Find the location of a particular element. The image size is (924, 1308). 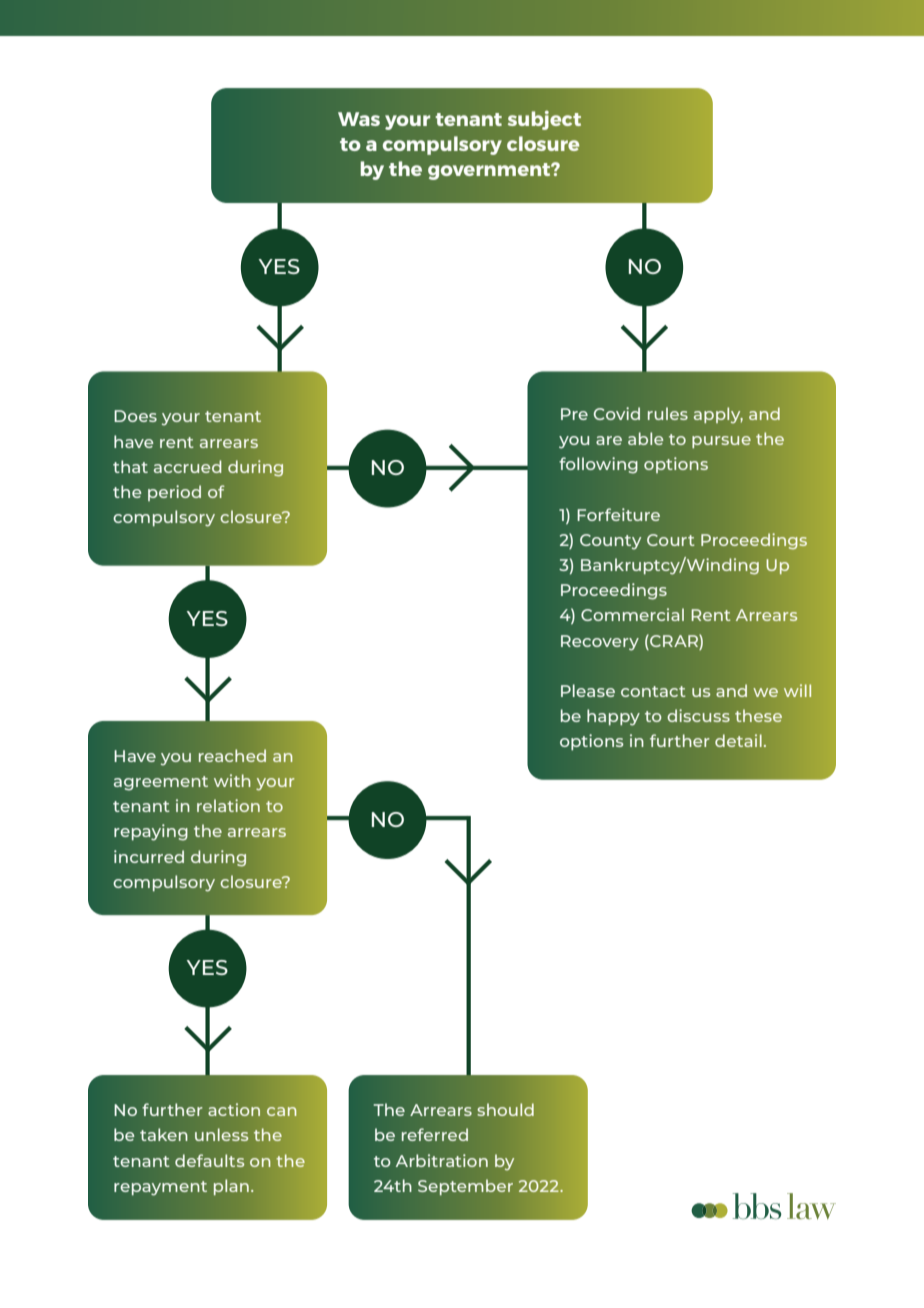

Arbitration is located at coordinates (442, 1160).
